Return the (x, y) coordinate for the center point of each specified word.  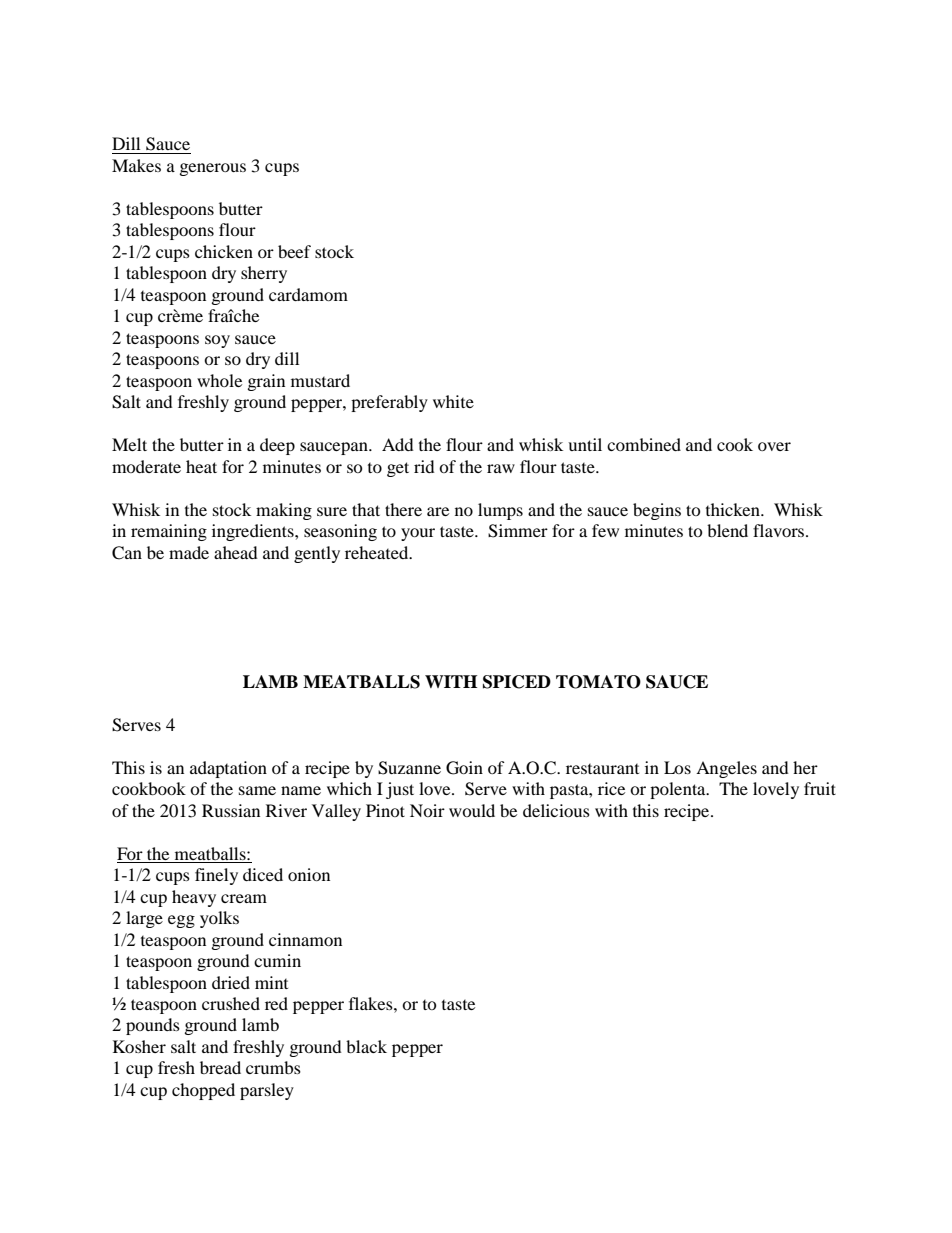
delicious (556, 810)
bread (220, 1067)
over (774, 446)
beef (294, 251)
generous (213, 169)
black (366, 1046)
